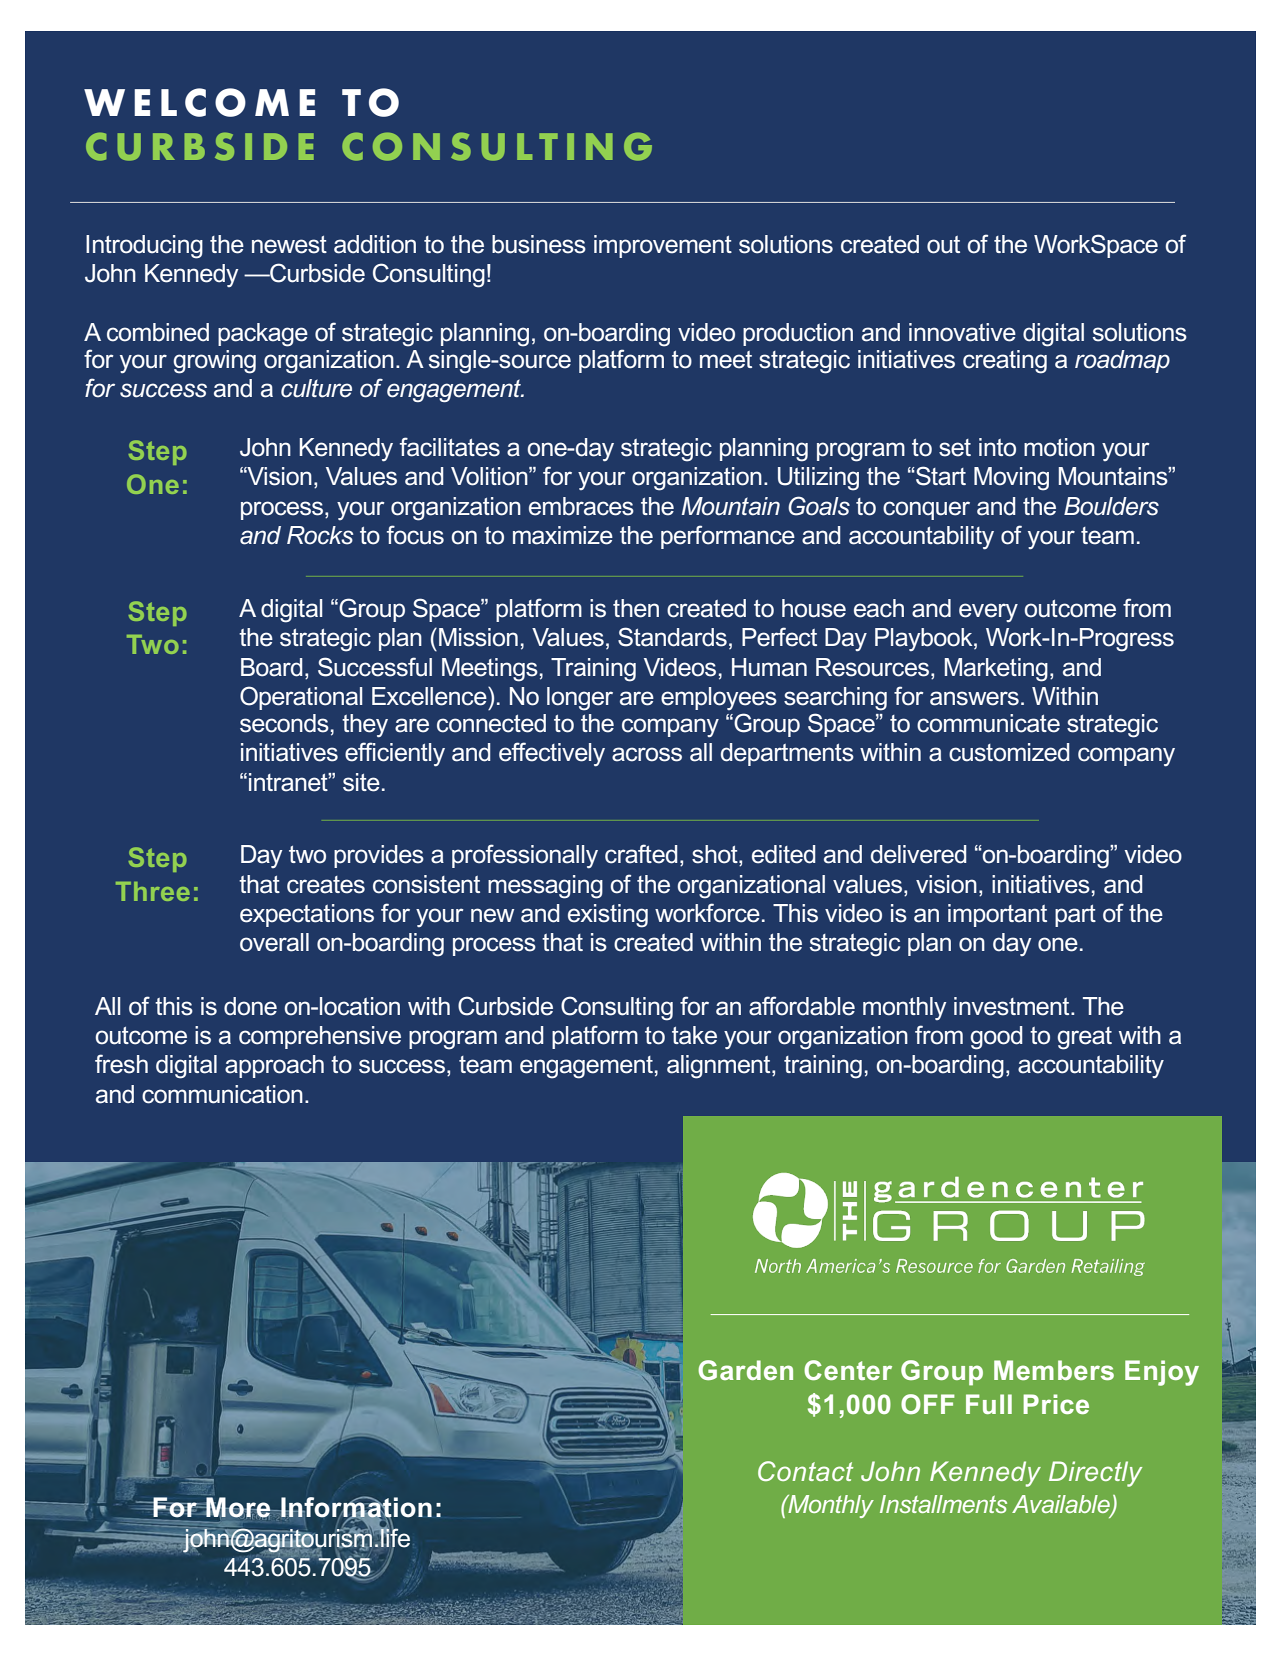  I want to click on WELCOME, so click(199, 102).
